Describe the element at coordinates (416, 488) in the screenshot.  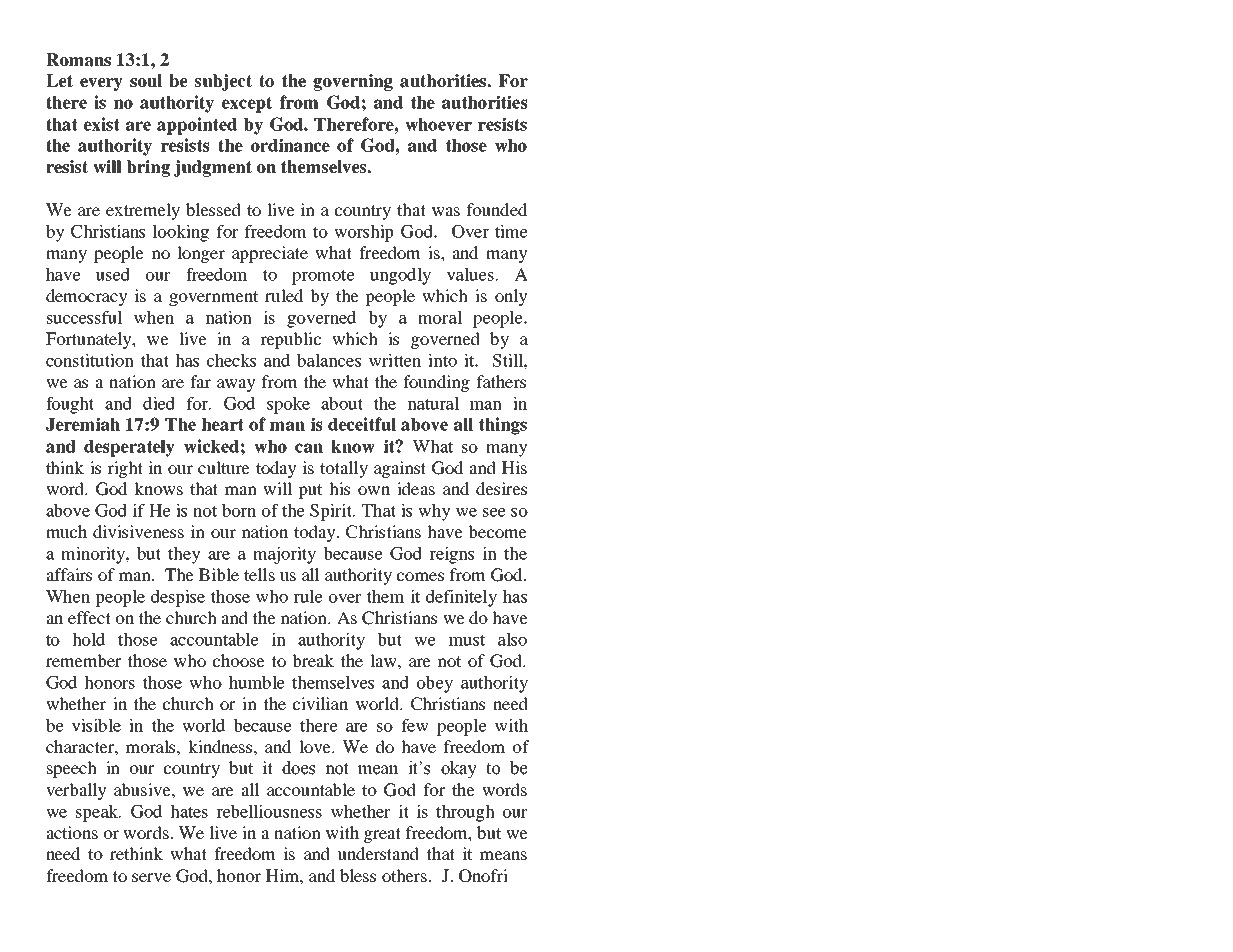
I see `ideas` at that location.
